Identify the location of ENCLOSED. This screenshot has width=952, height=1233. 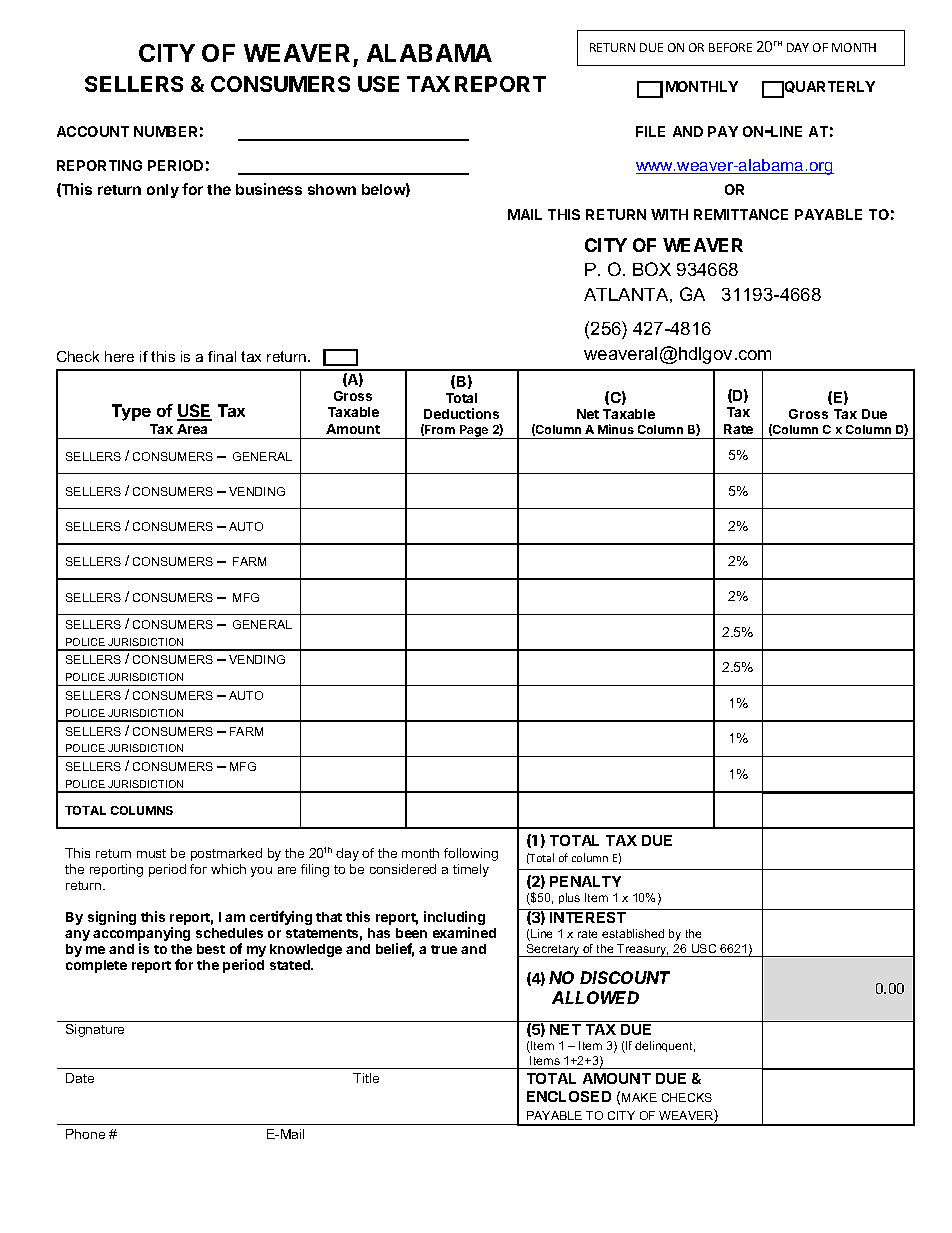
(569, 1096).
